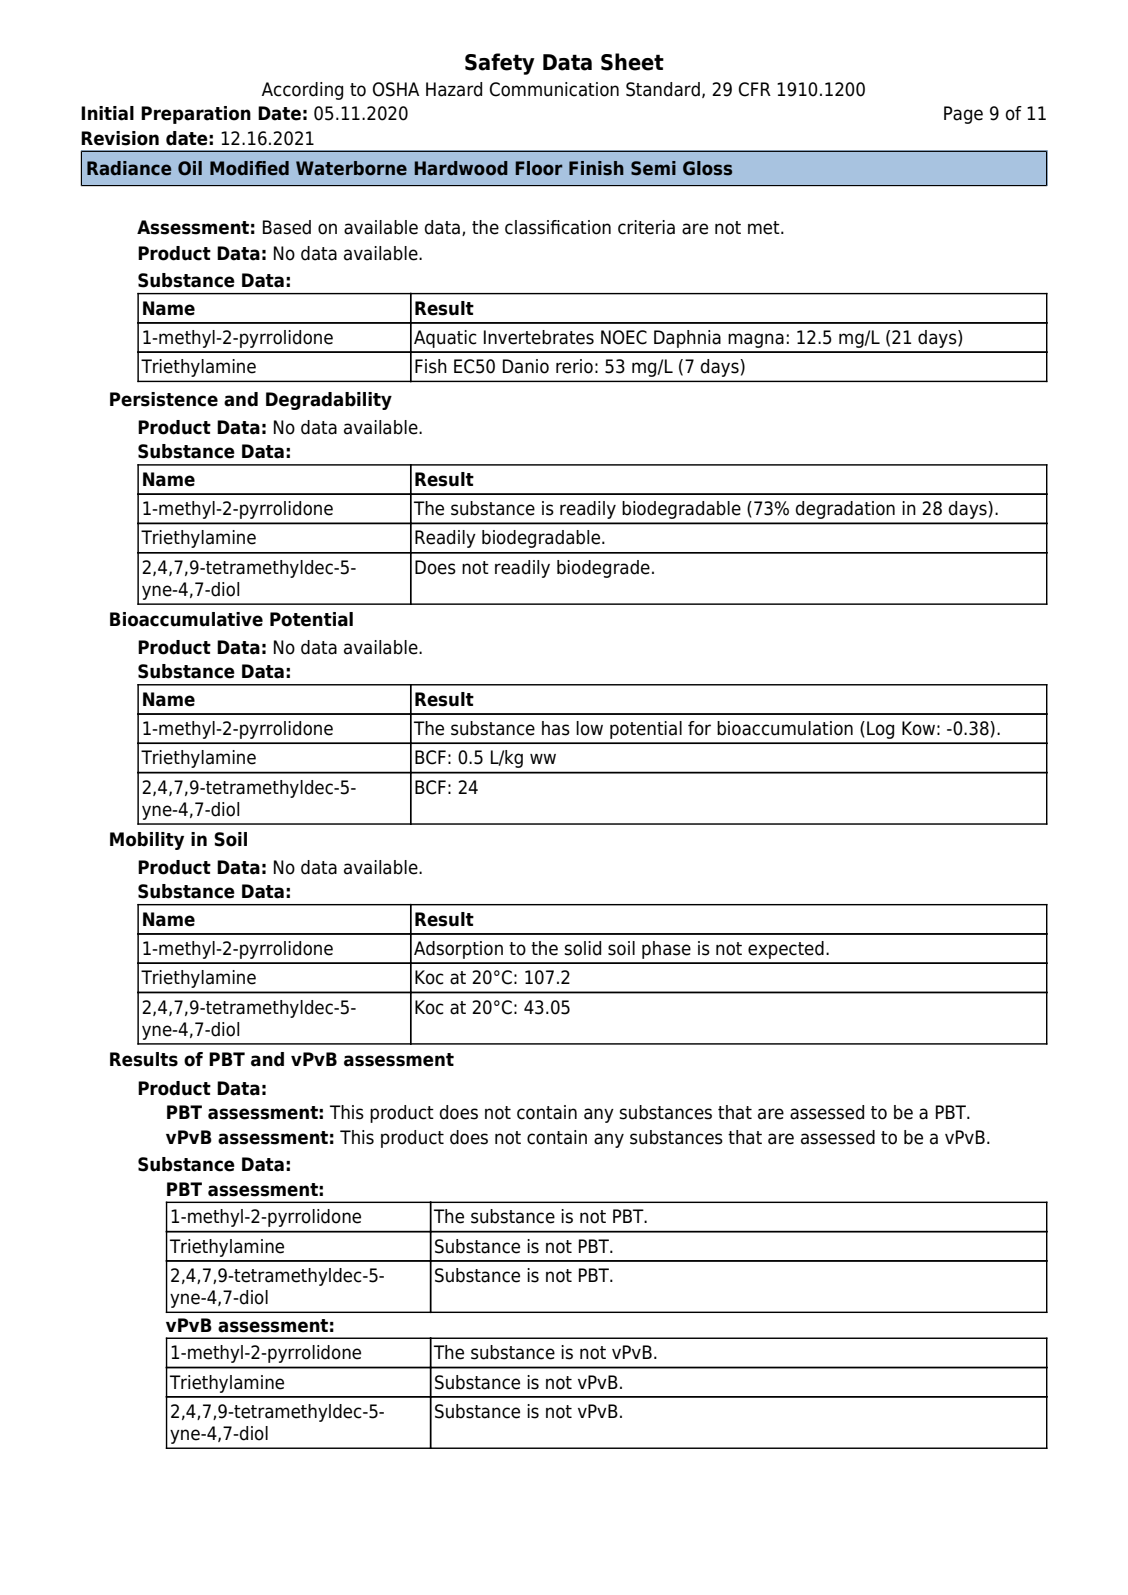 The image size is (1128, 1595). I want to click on expected, so click(786, 950).
